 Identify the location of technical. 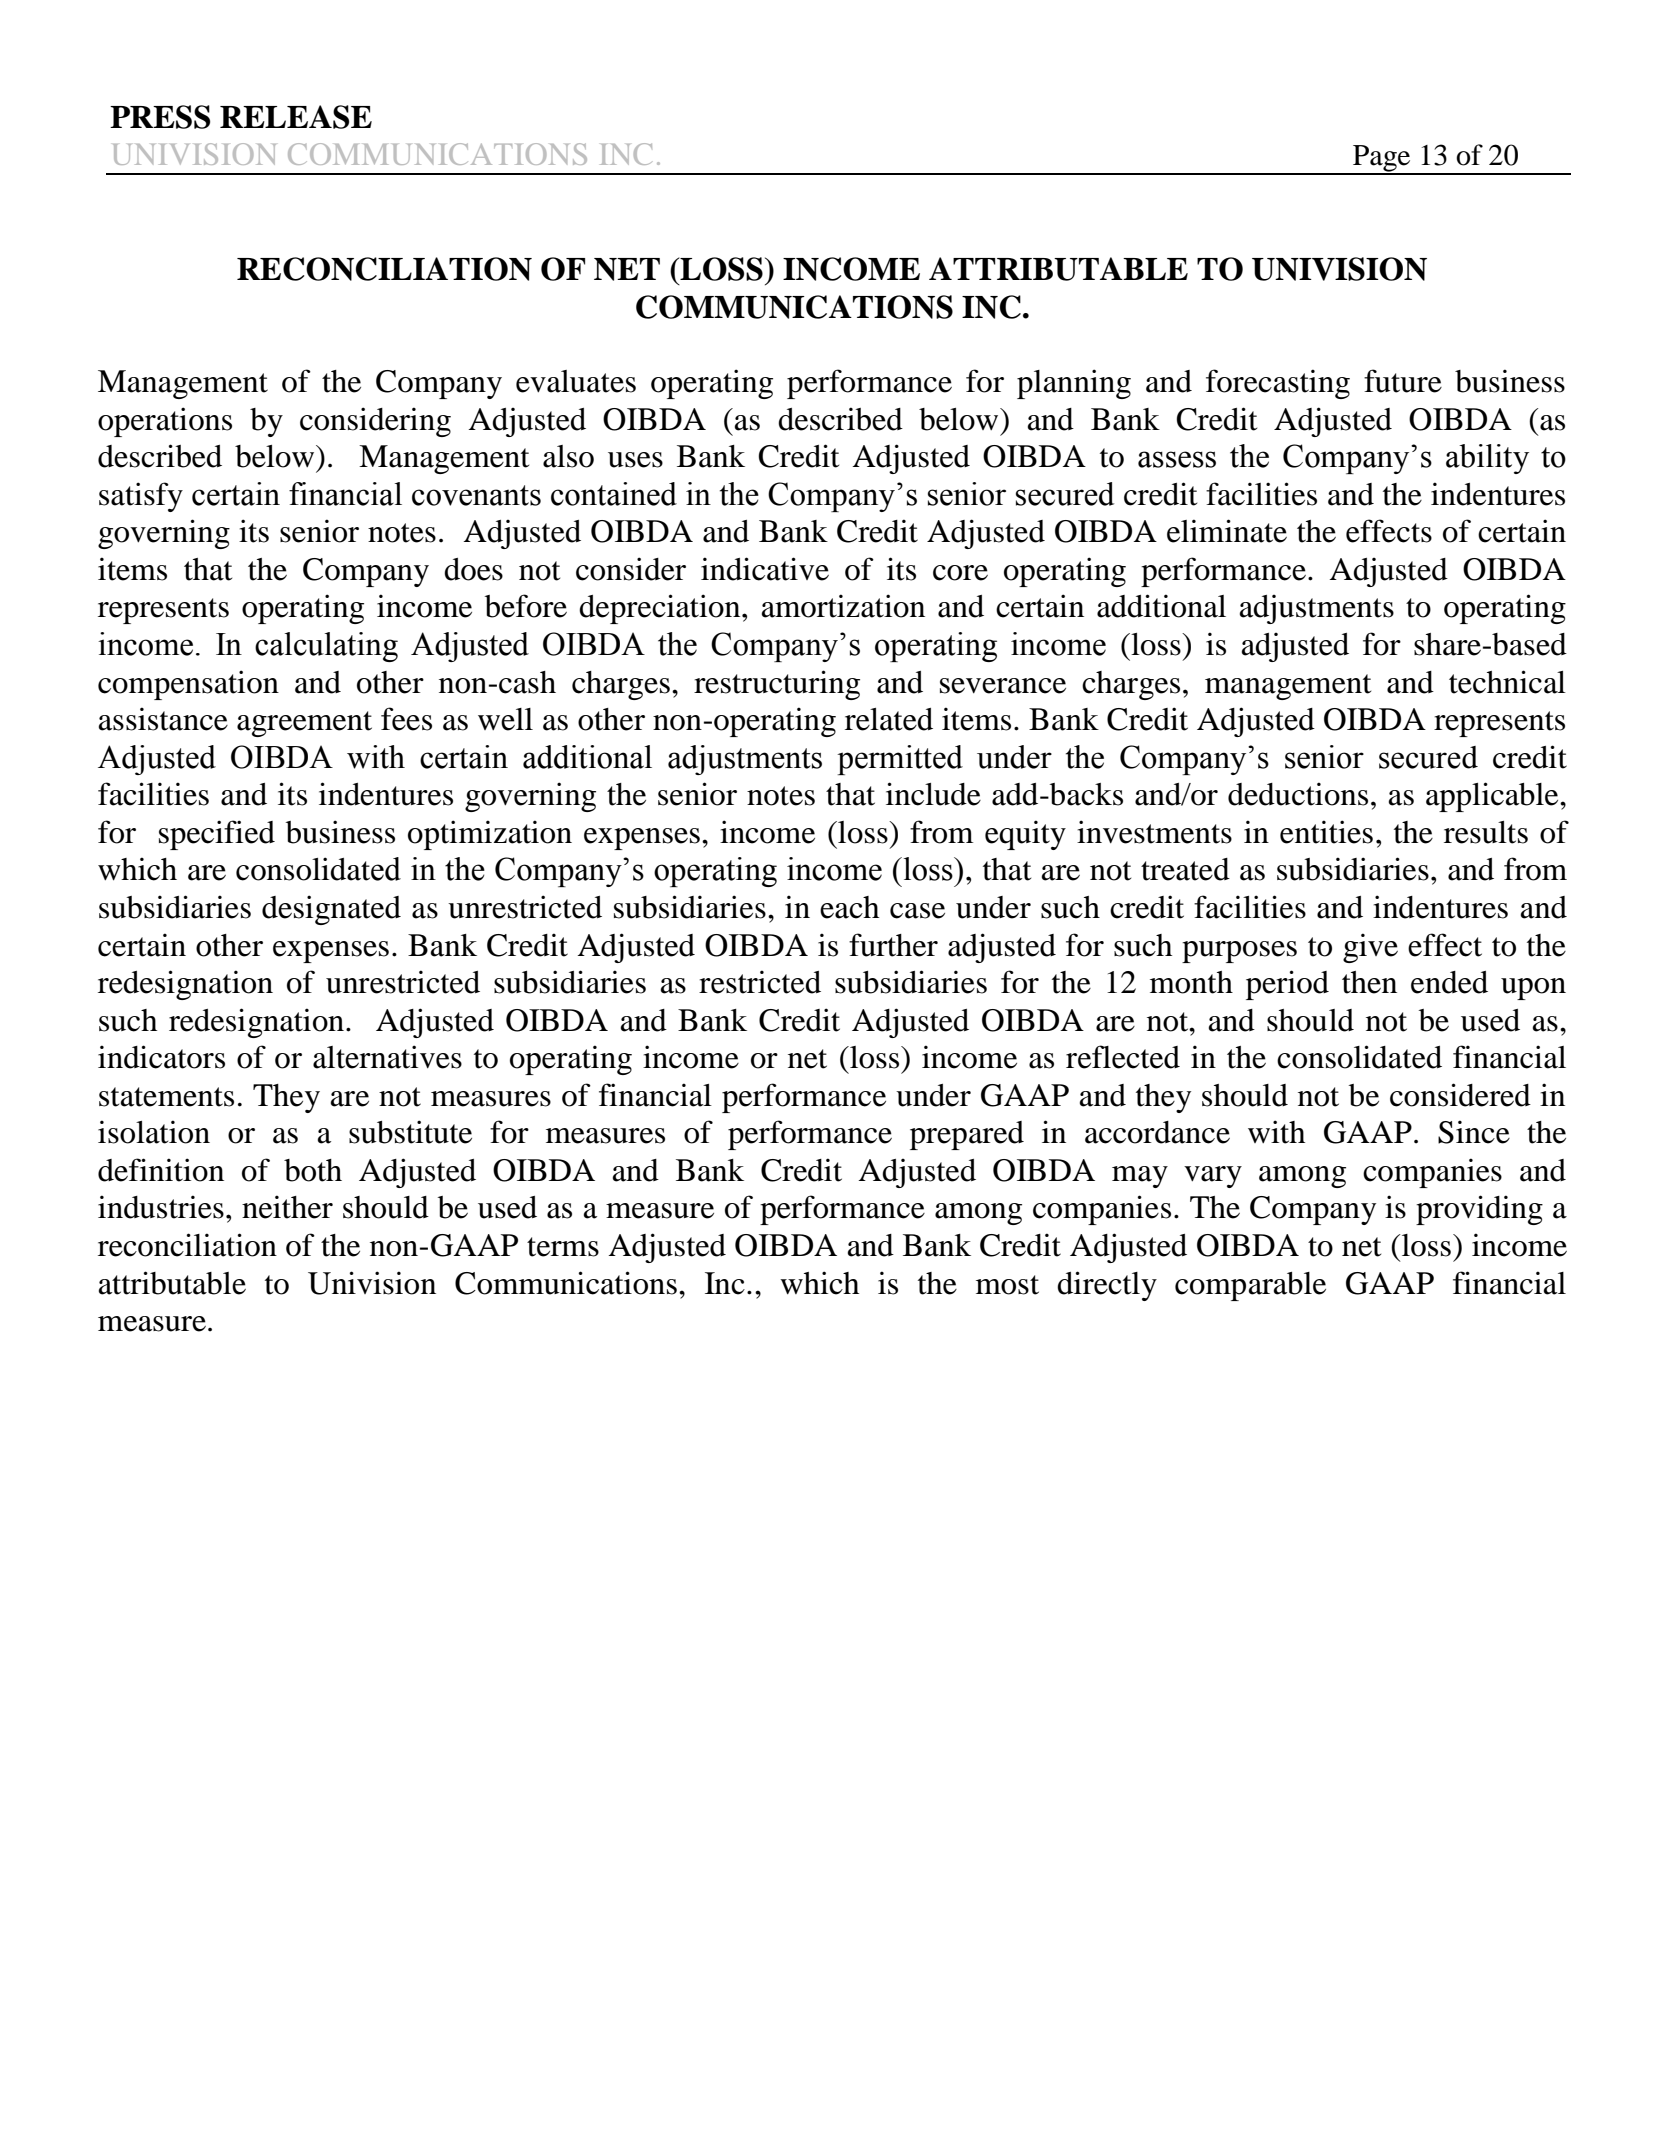
(1507, 682).
